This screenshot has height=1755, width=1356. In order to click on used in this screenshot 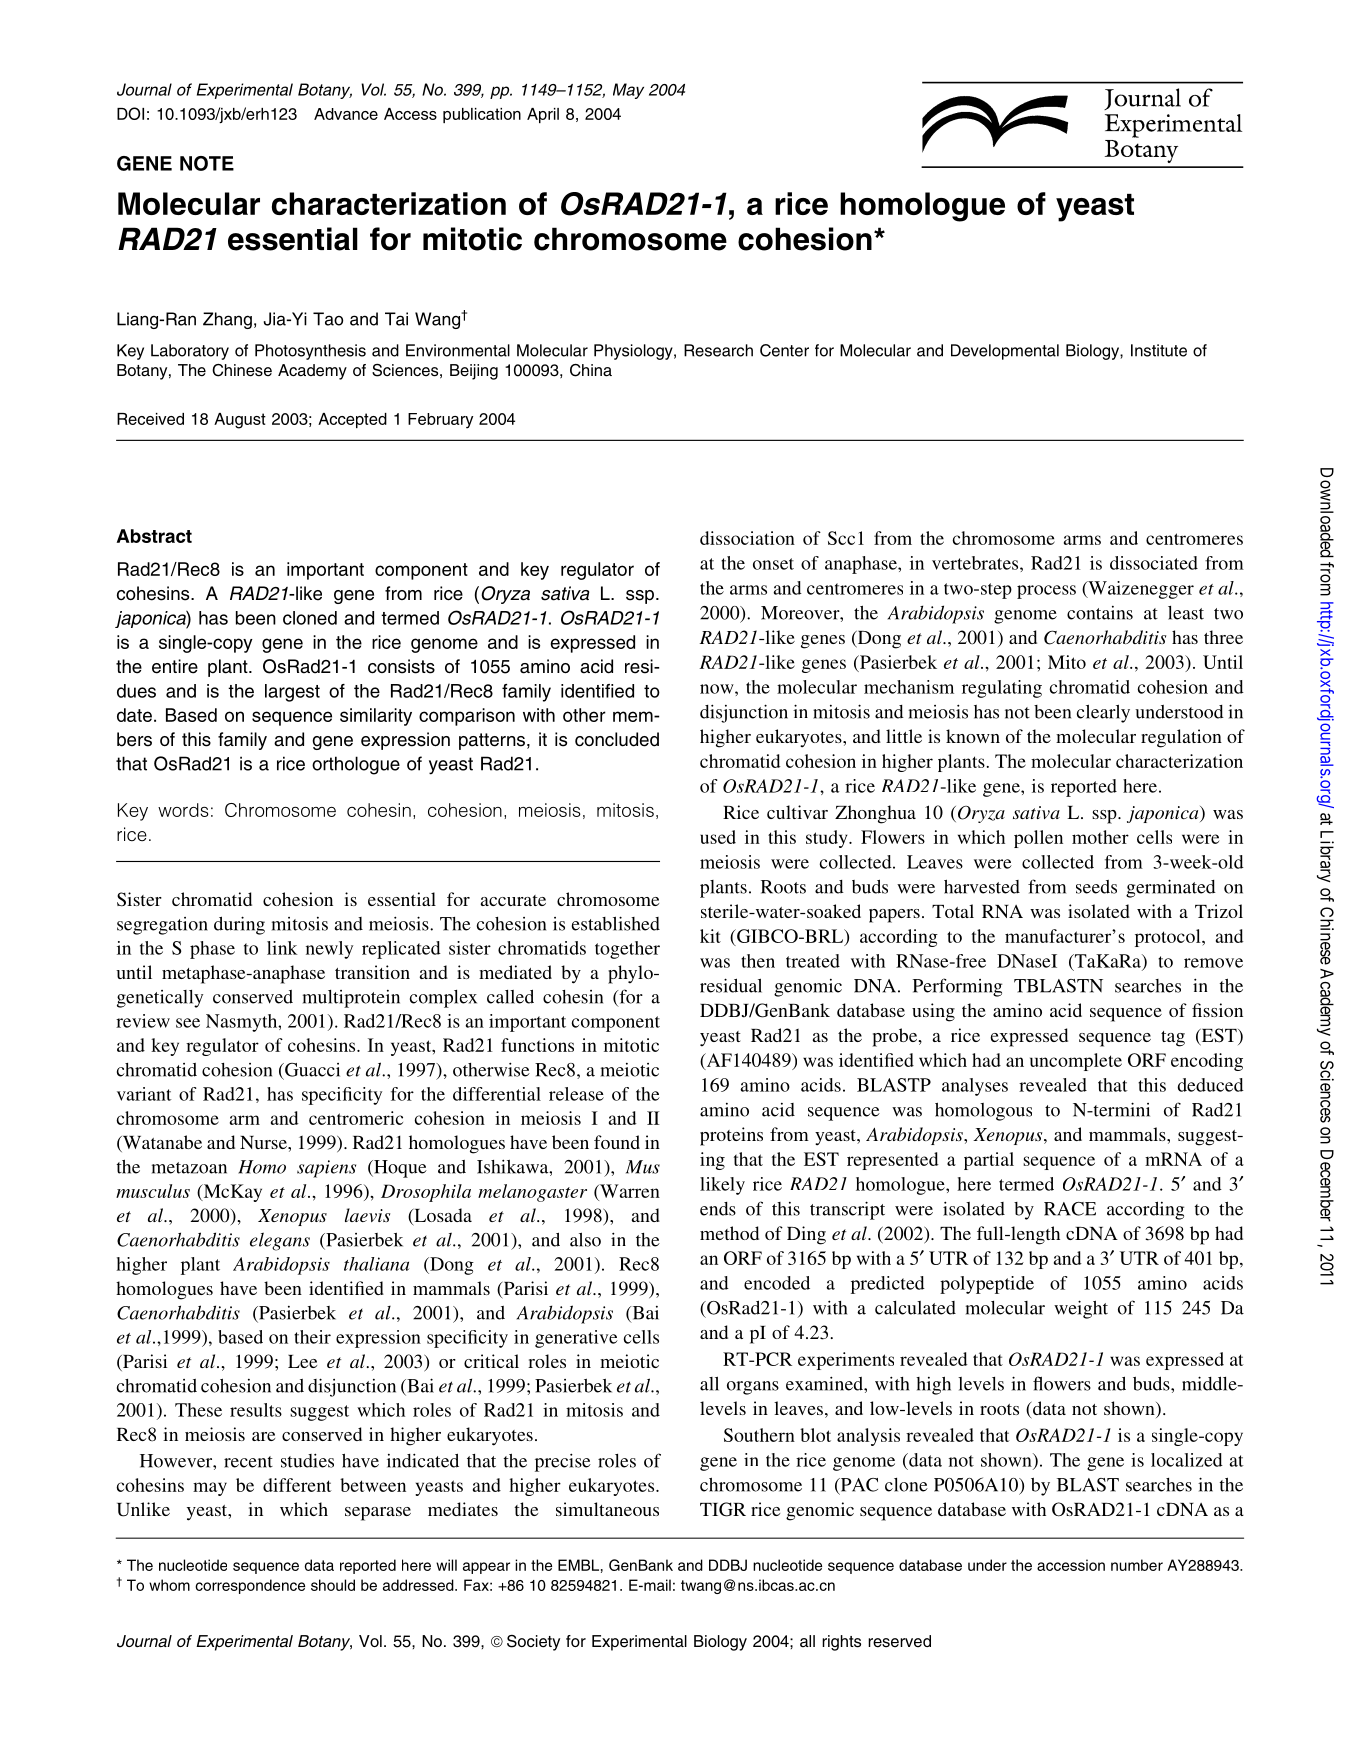, I will do `click(718, 837)`.
